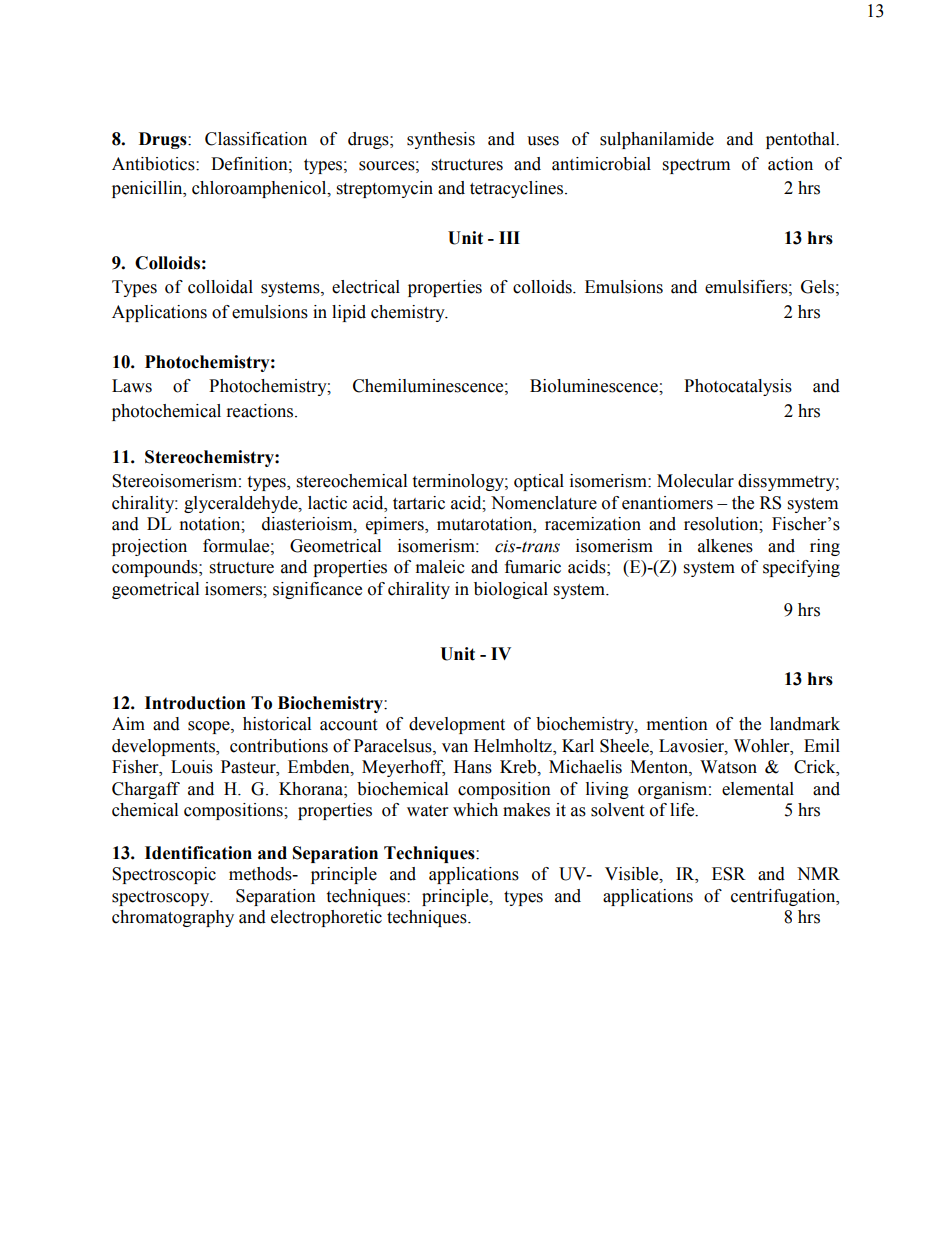 The image size is (952, 1233). Describe the element at coordinates (162, 898) in the screenshot. I see `spectroscopy` at that location.
